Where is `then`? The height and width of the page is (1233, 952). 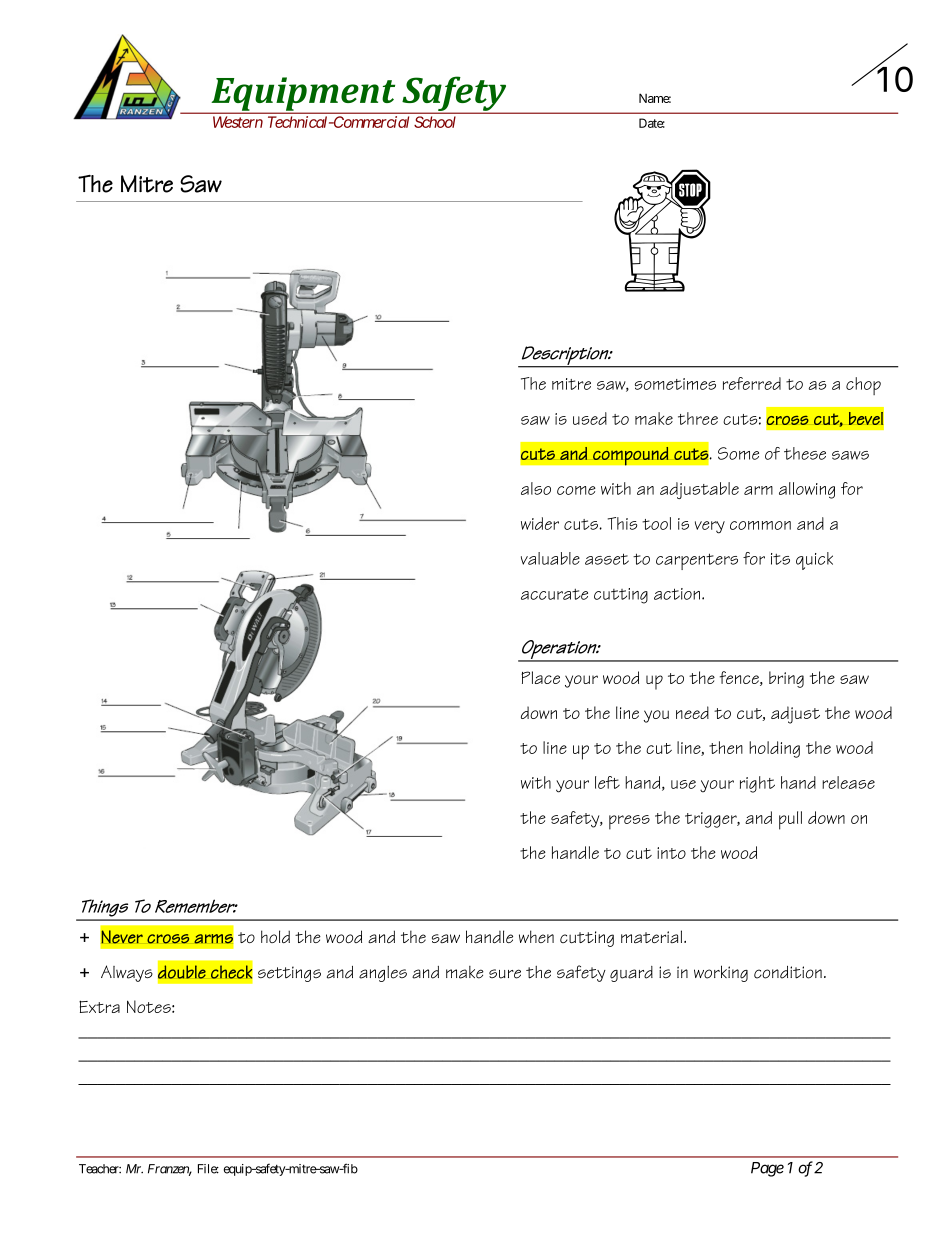
then is located at coordinates (726, 747).
